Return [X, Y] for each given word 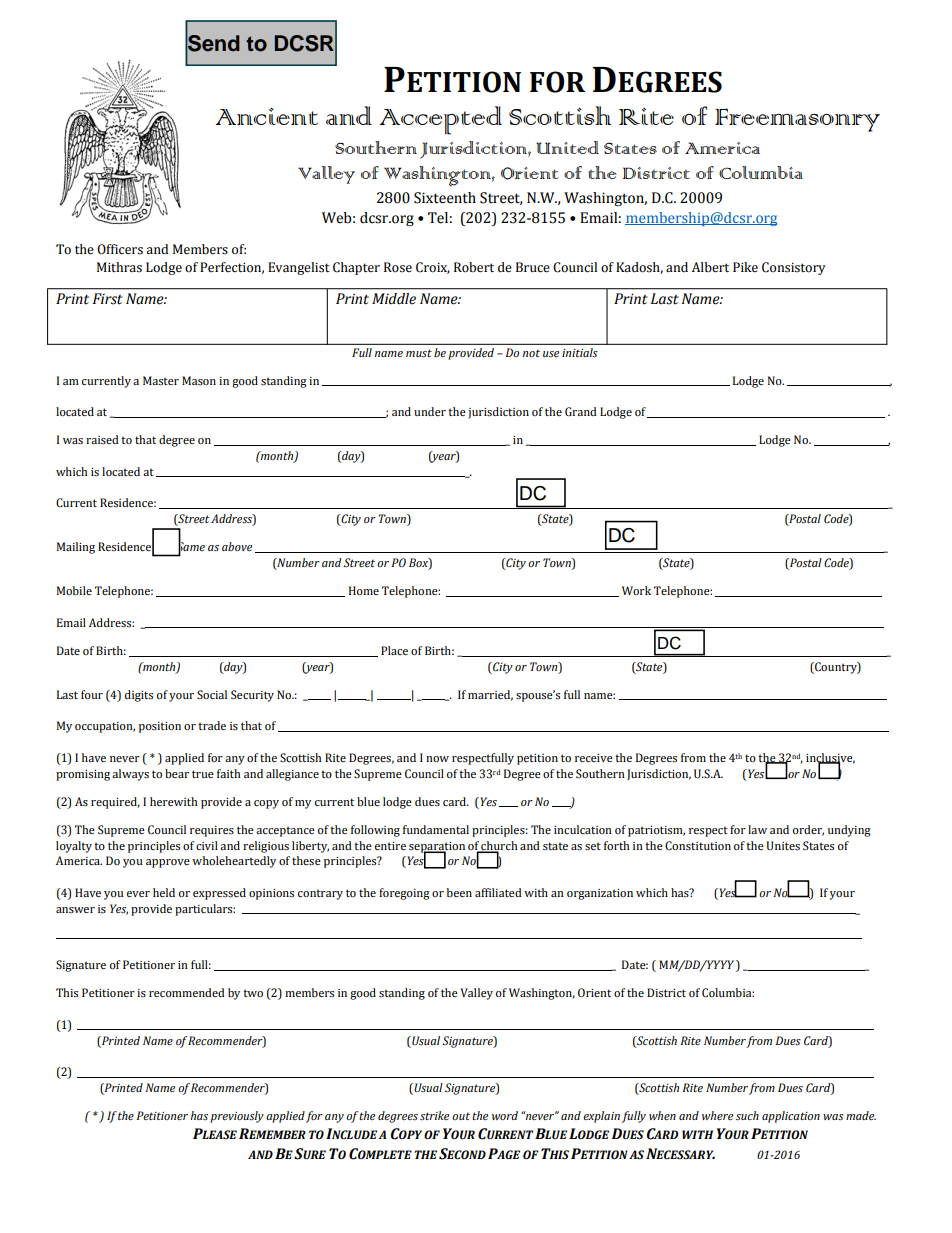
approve [168, 863]
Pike [745, 267]
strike [434, 1115]
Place [394, 650]
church [499, 846]
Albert [710, 267]
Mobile [74, 590]
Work [636, 590]
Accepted [441, 120]
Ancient [267, 116]
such [747, 1115]
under [430, 411]
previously [237, 1117]
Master [161, 380]
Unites [783, 845]
